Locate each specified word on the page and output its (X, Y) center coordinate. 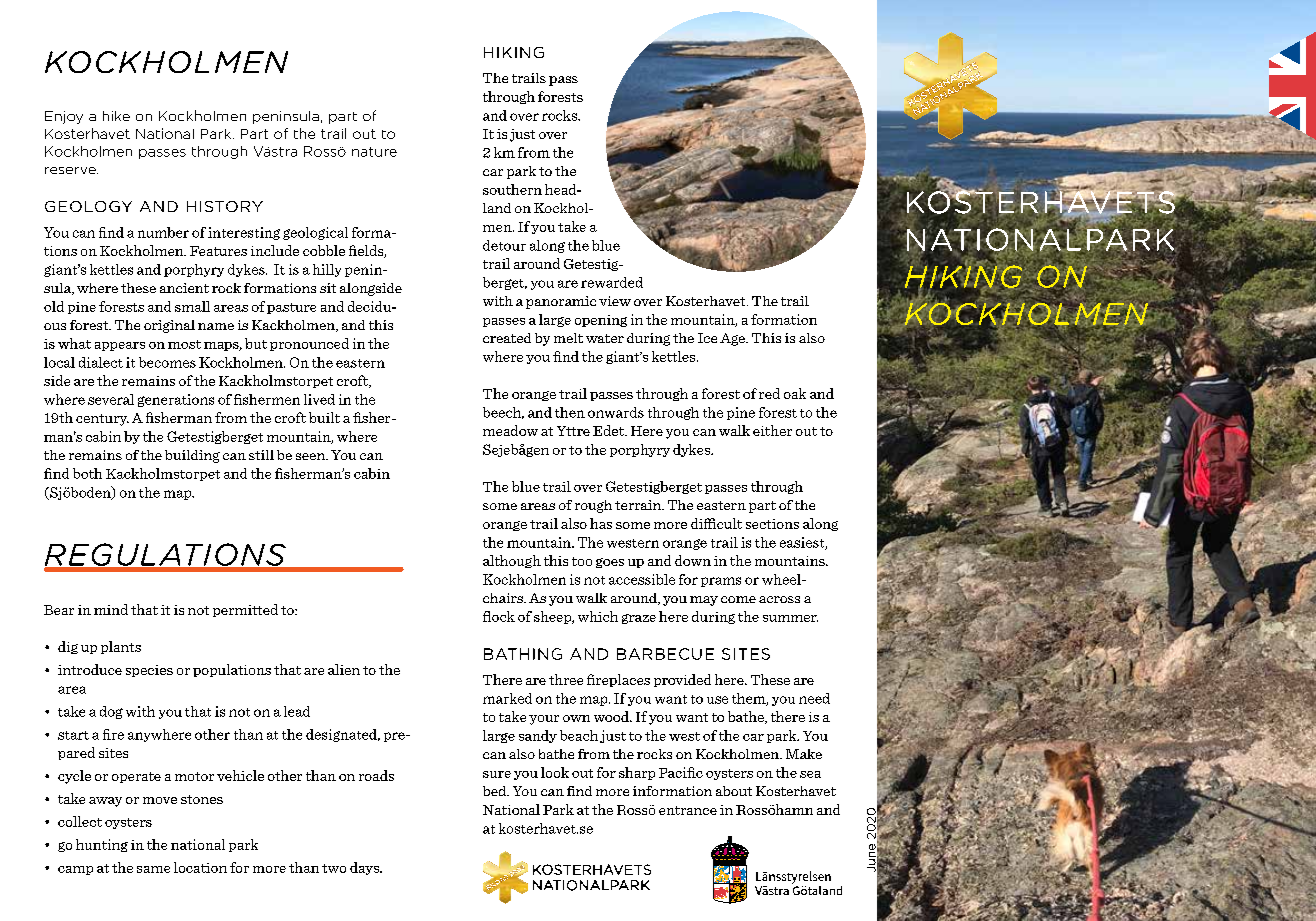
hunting (102, 845)
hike (116, 116)
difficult (716, 523)
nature (374, 152)
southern (512, 189)
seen (311, 456)
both (87, 473)
